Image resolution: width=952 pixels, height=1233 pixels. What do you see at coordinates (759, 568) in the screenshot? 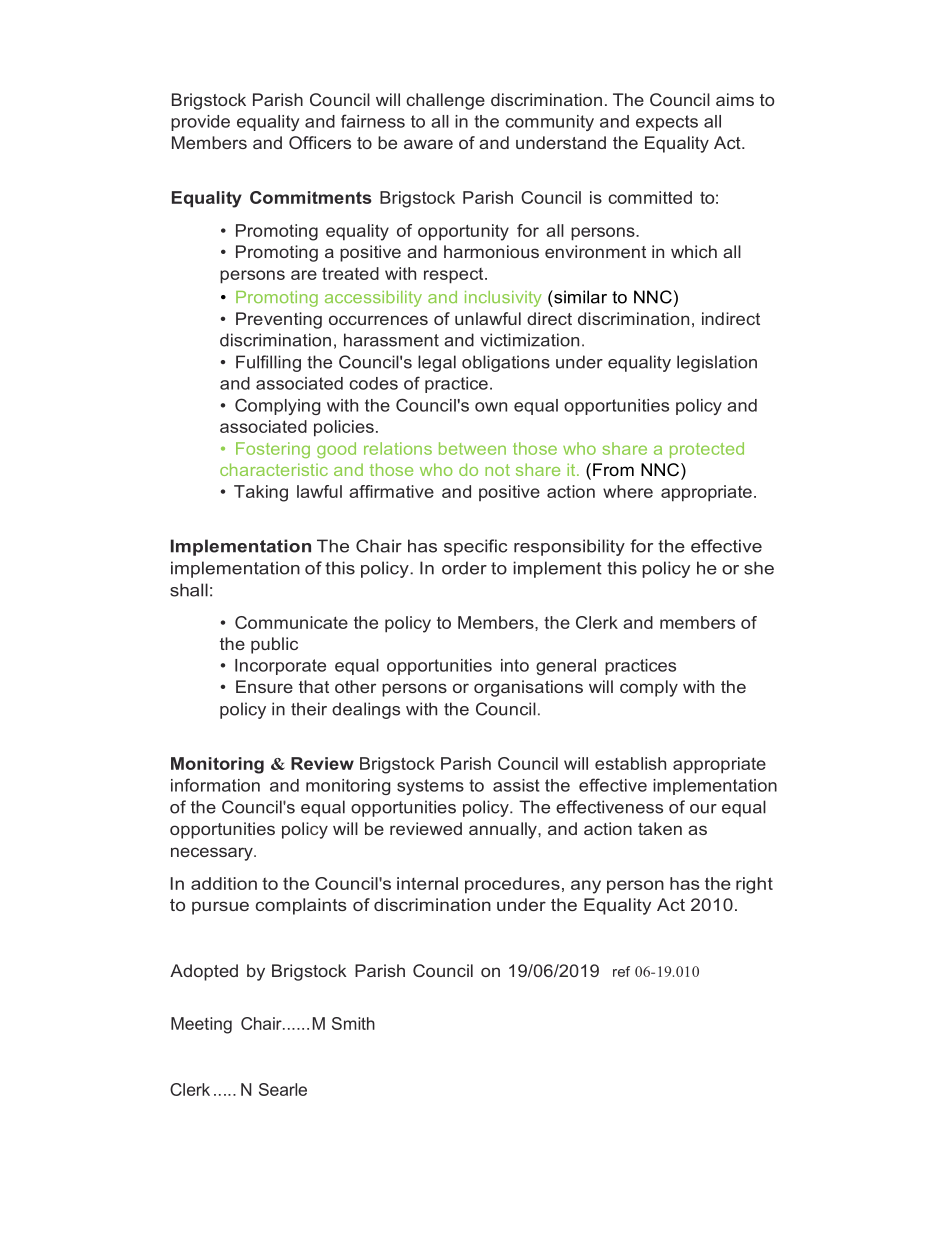
I see `she` at bounding box center [759, 568].
